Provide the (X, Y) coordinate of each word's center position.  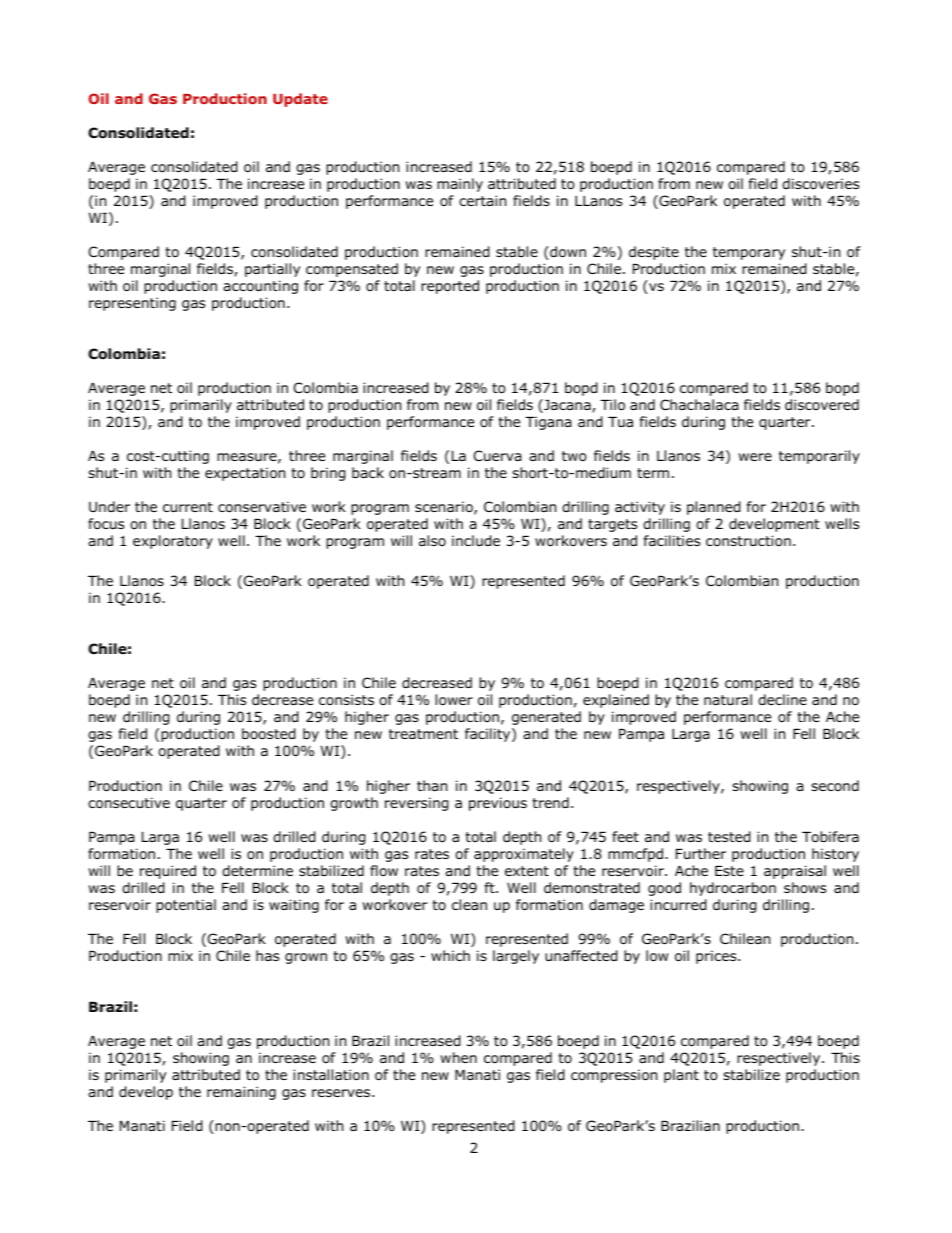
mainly (460, 185)
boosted (269, 734)
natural (728, 699)
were (755, 457)
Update (300, 100)
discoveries (820, 184)
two (574, 456)
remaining (241, 1093)
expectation (245, 474)
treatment (423, 734)
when (458, 1057)
